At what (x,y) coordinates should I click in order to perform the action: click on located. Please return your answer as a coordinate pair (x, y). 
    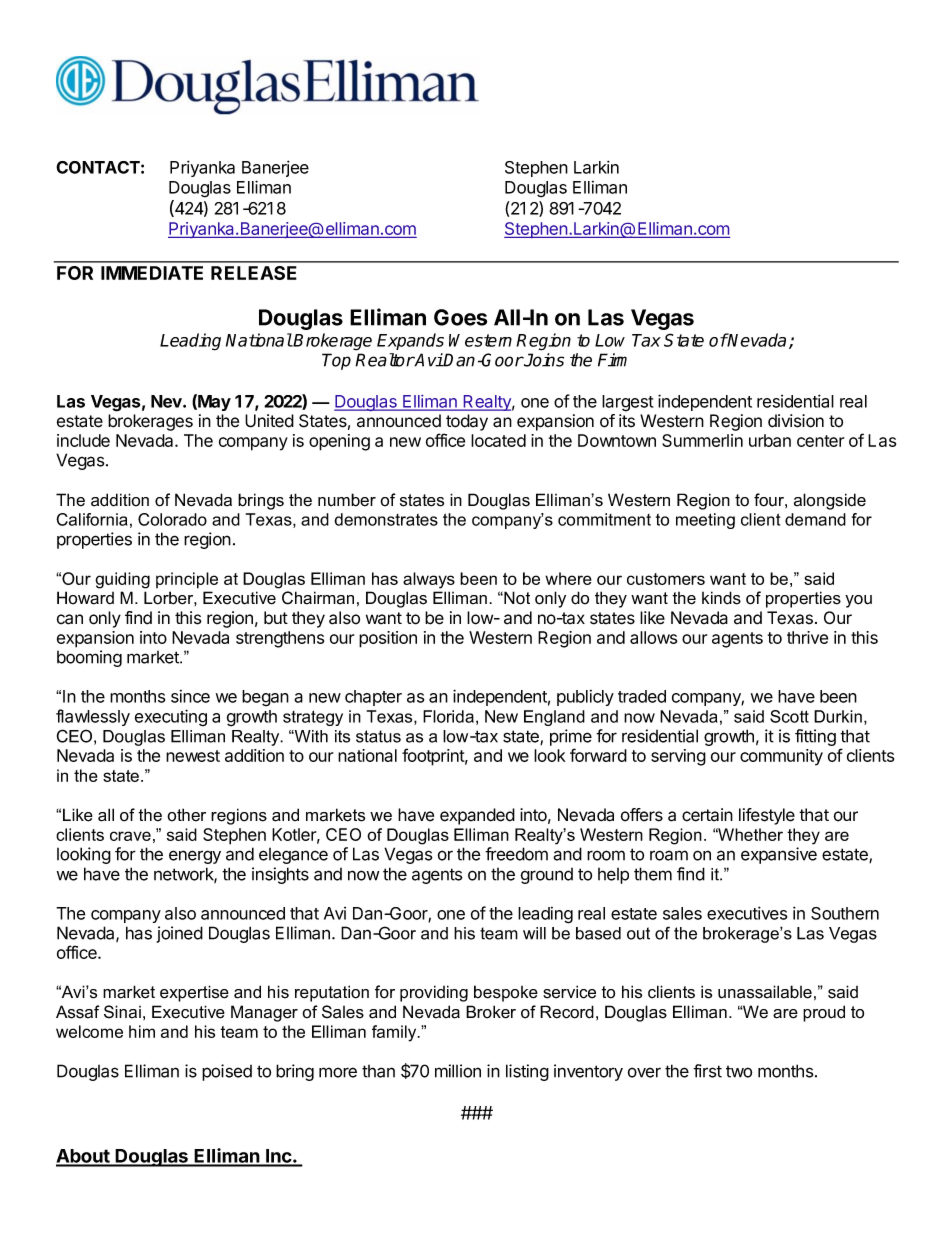
    Looking at the image, I should click on (498, 440).
